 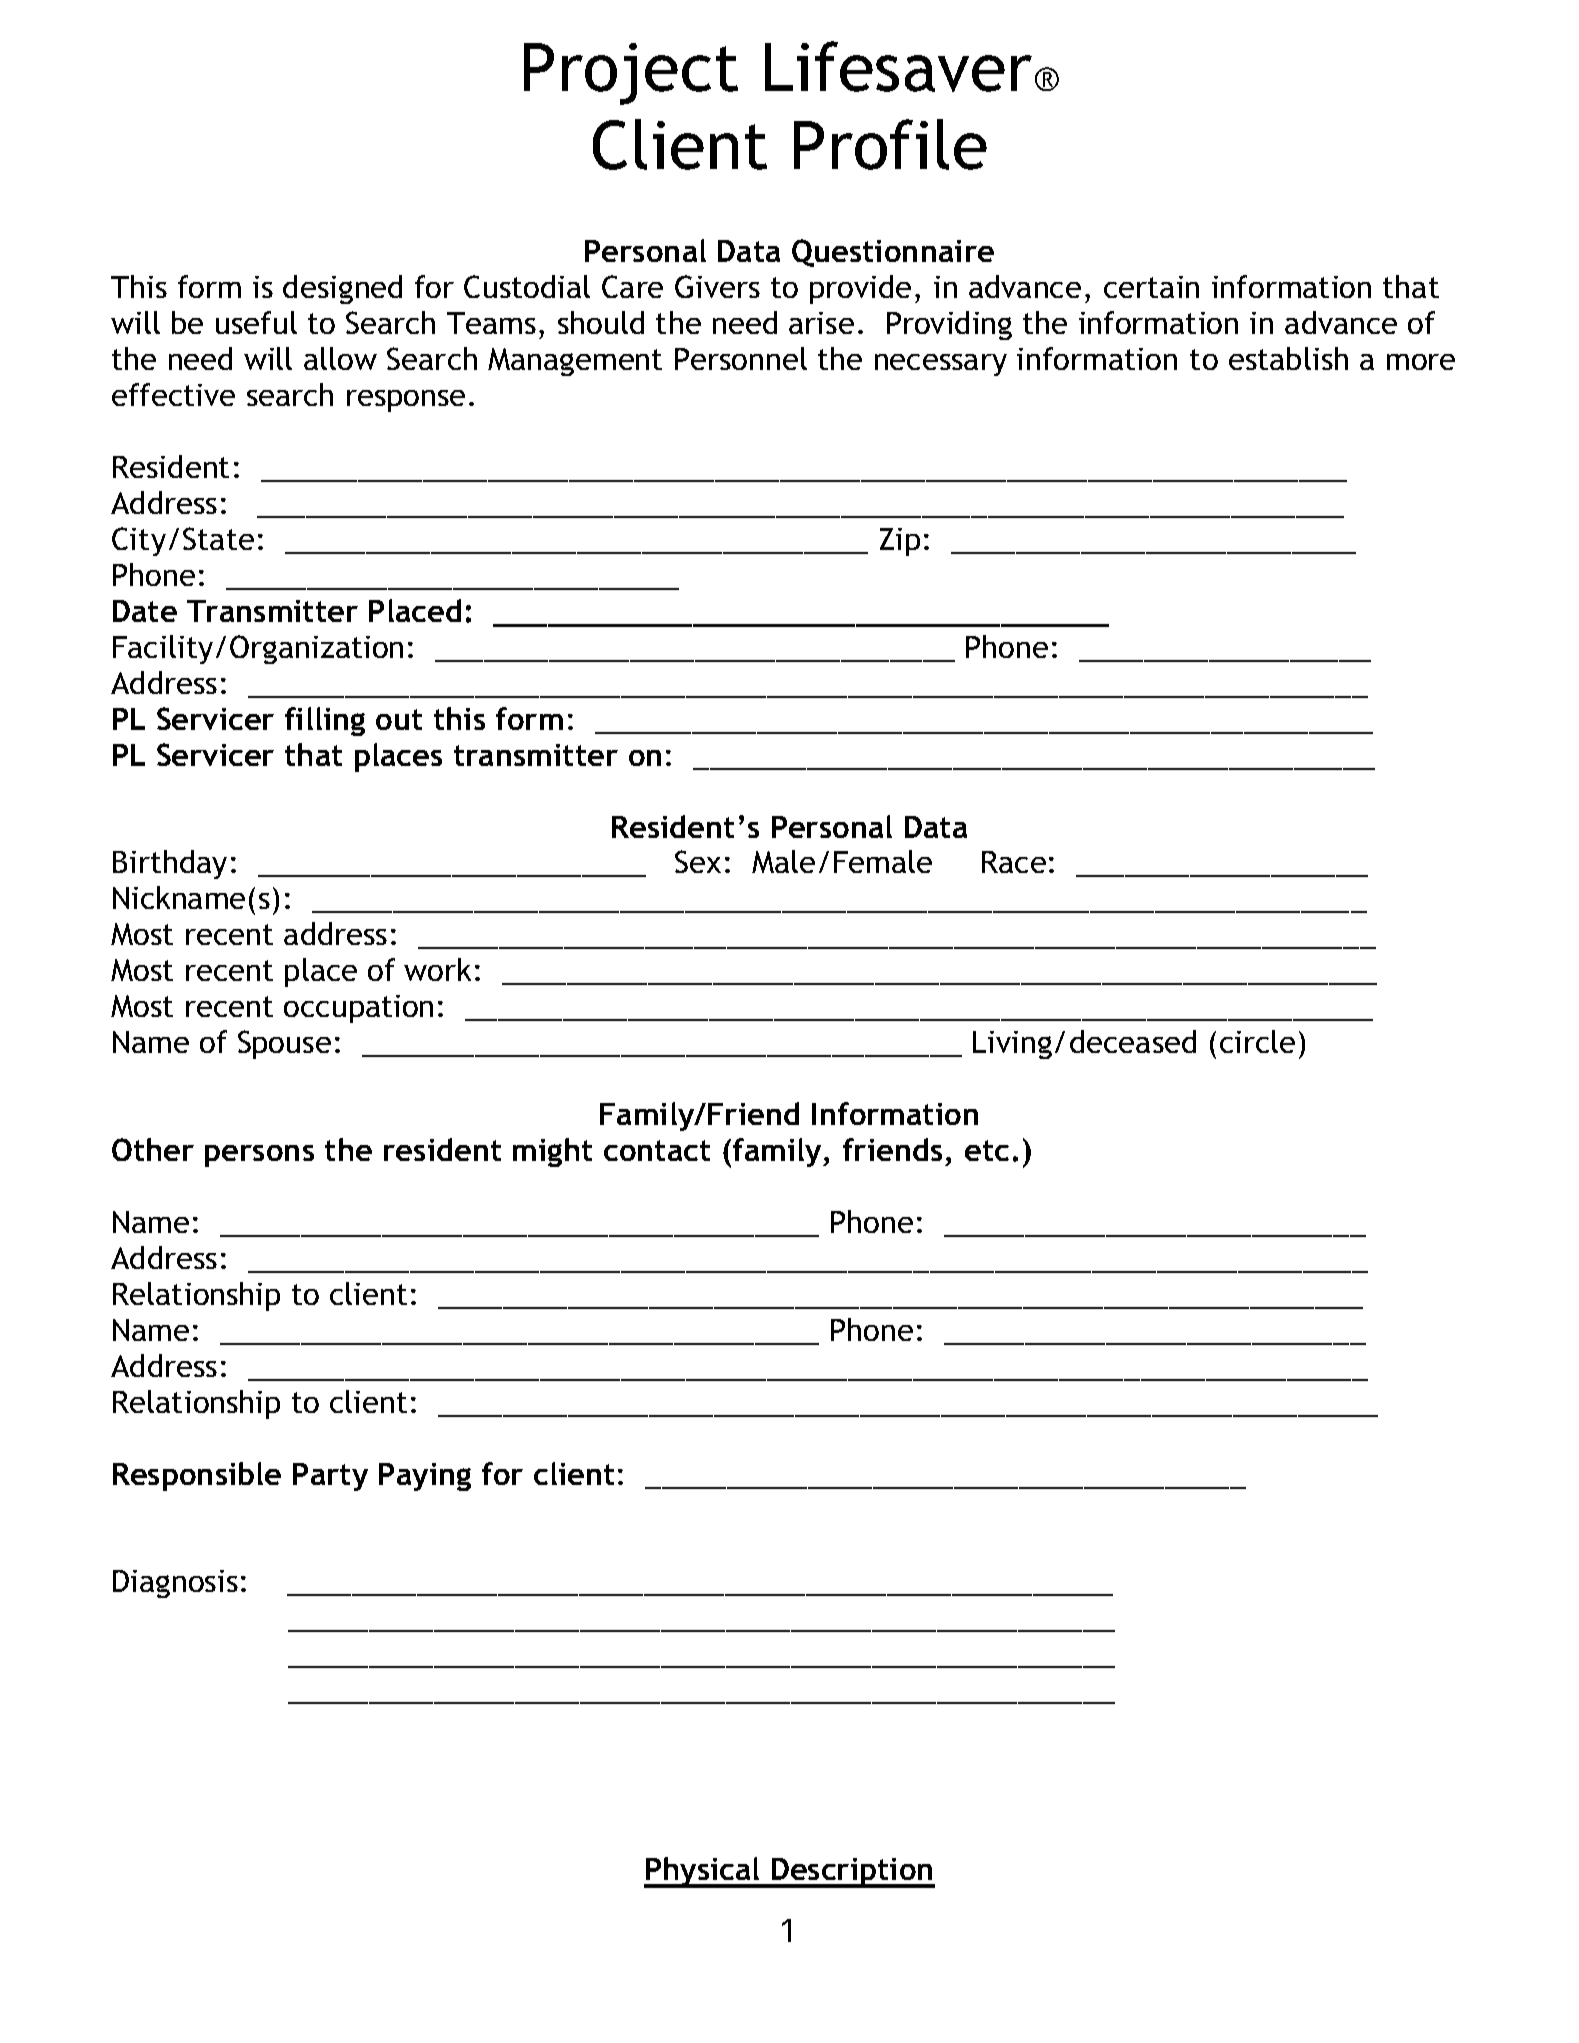 I want to click on establish, so click(x=1288, y=358).
